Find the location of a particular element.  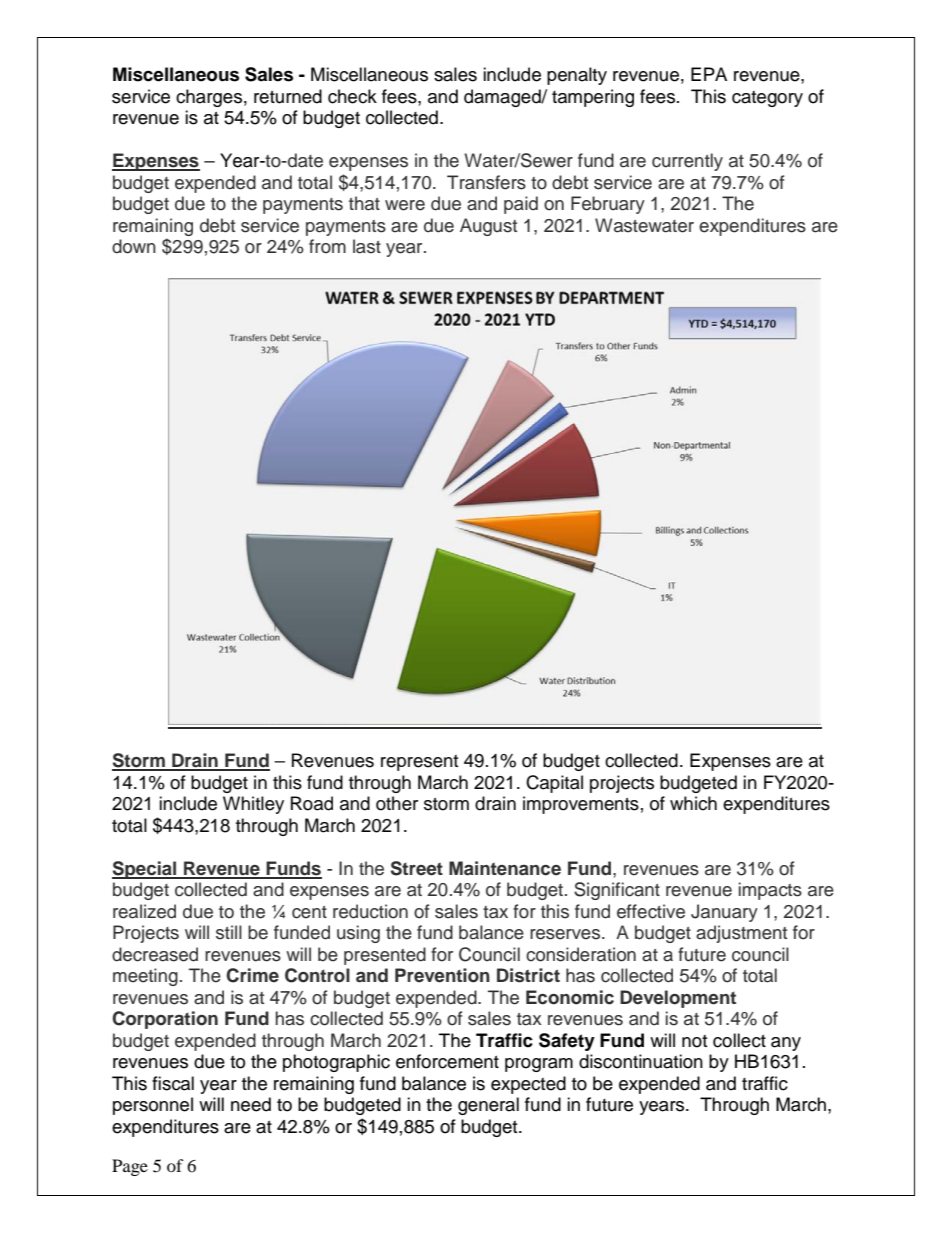

Transfers is located at coordinates (486, 182).
